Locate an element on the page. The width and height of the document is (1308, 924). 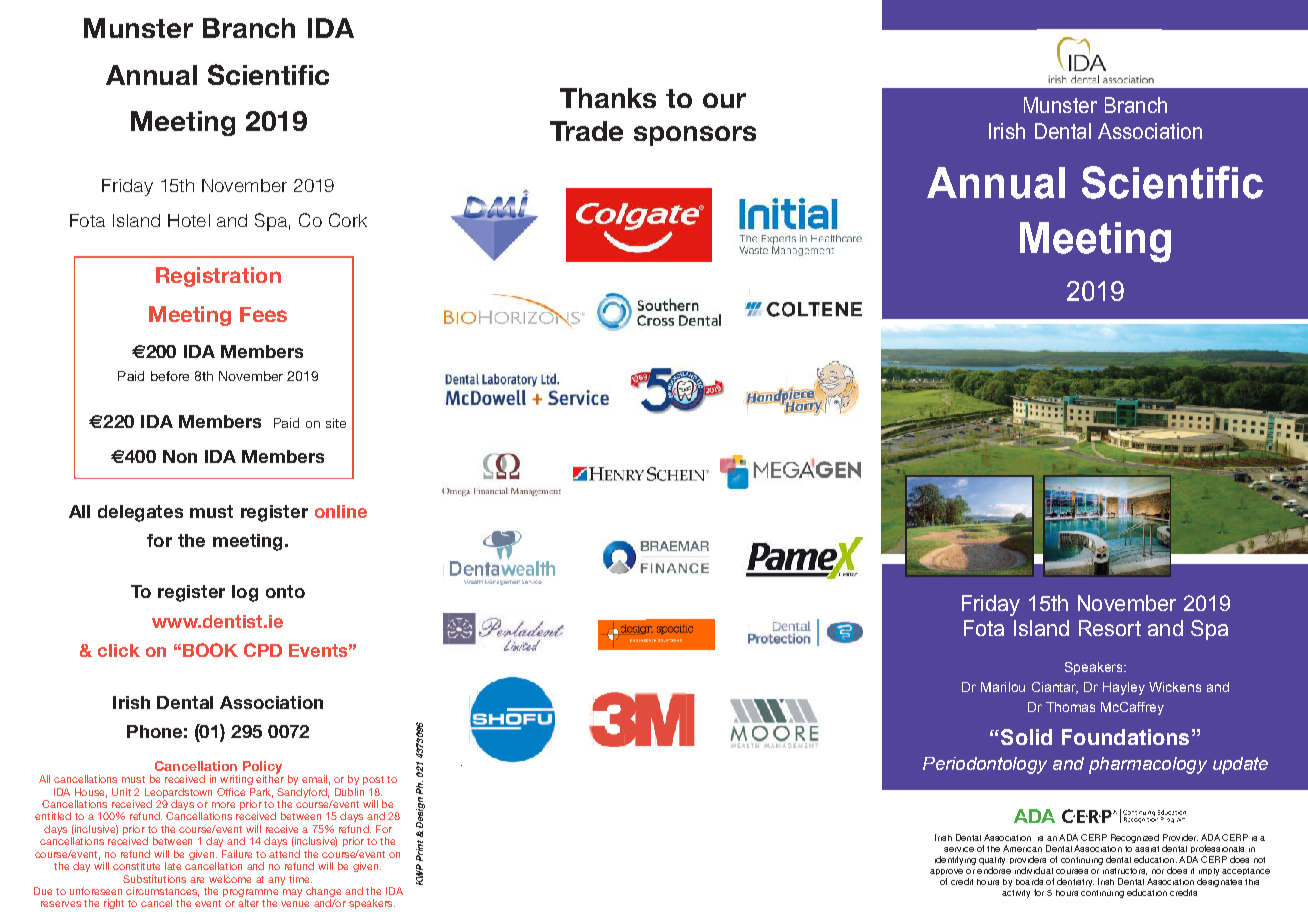
Thanks is located at coordinates (608, 98).
